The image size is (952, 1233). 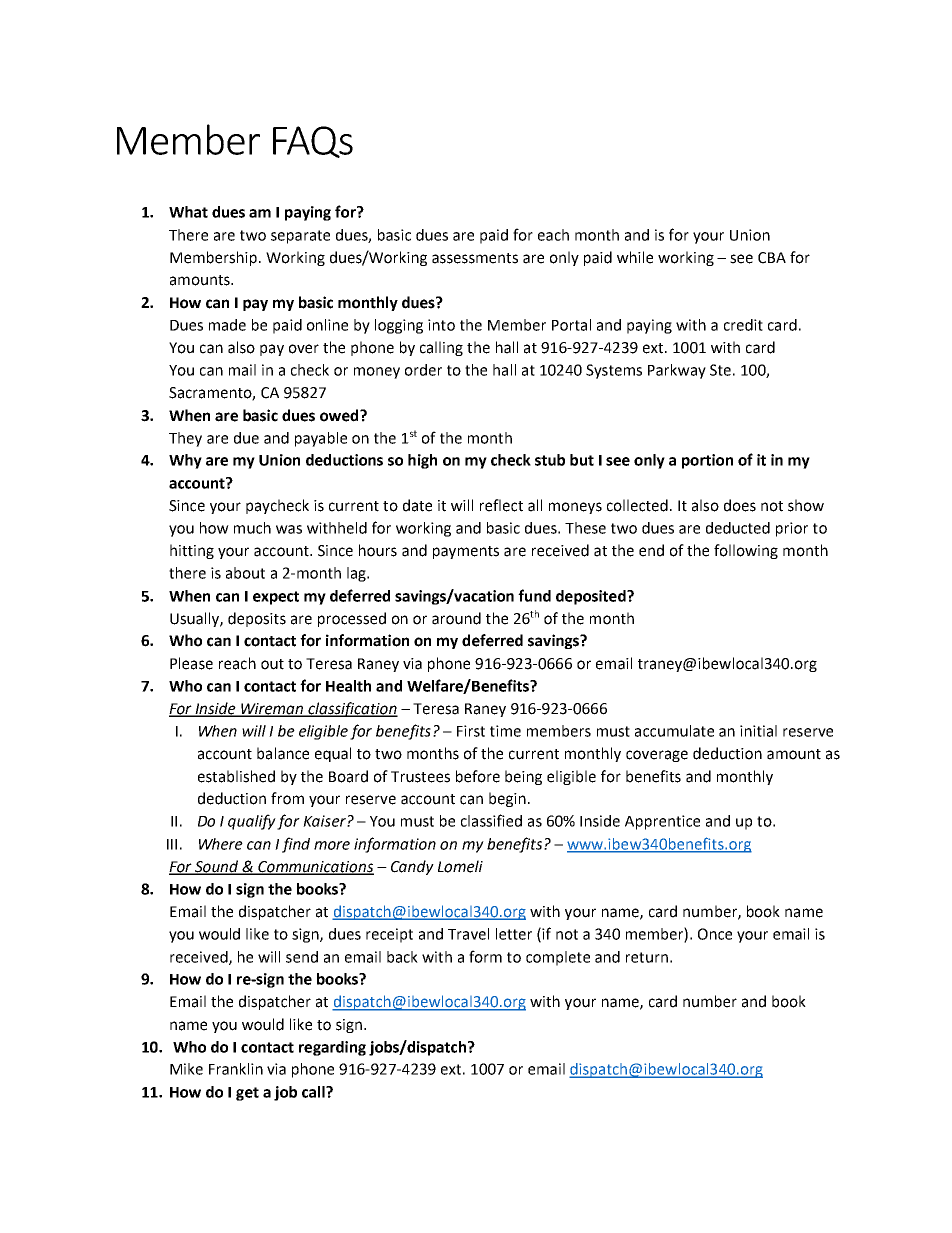 I want to click on initial, so click(x=758, y=731).
